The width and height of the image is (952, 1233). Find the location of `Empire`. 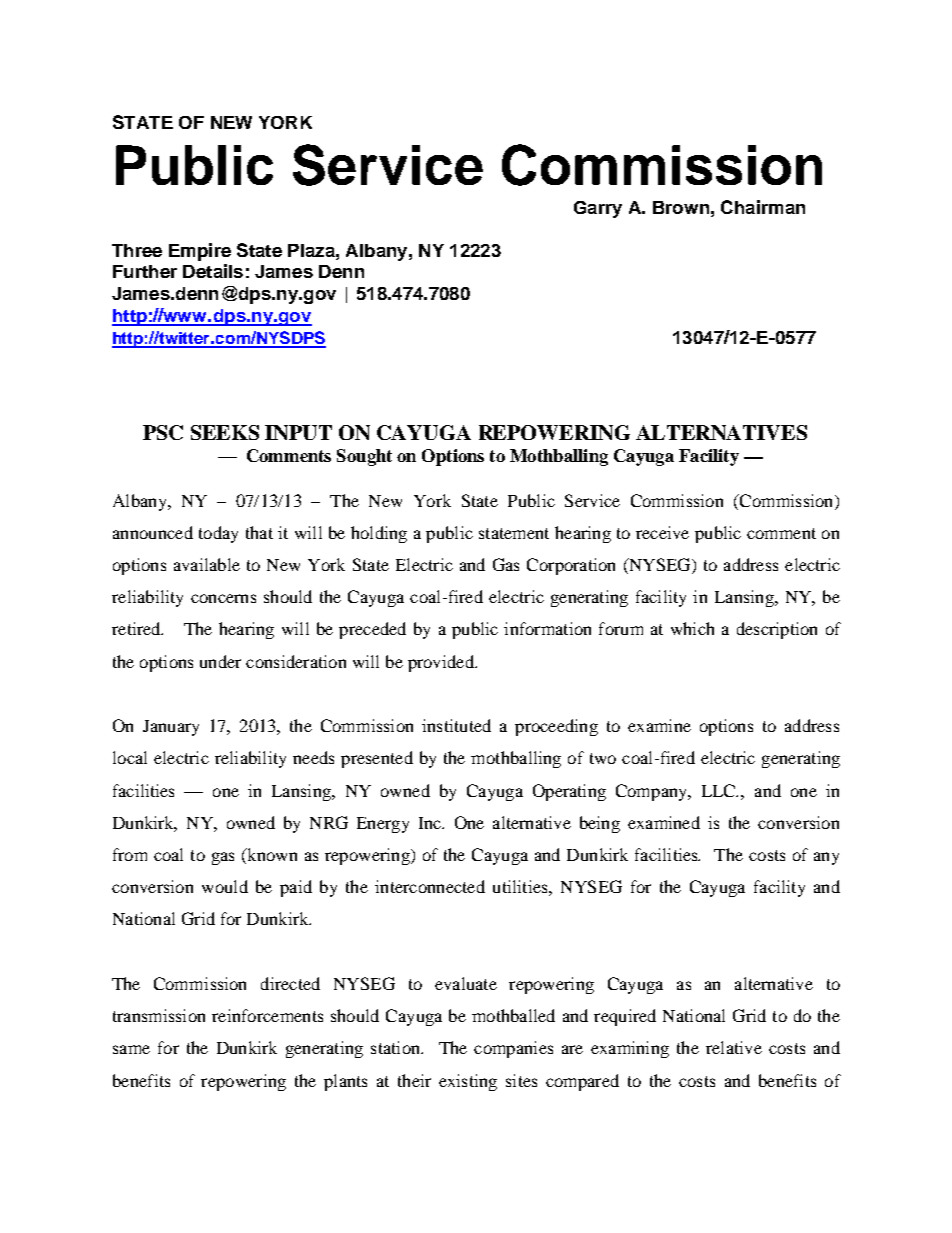

Empire is located at coordinates (200, 252).
